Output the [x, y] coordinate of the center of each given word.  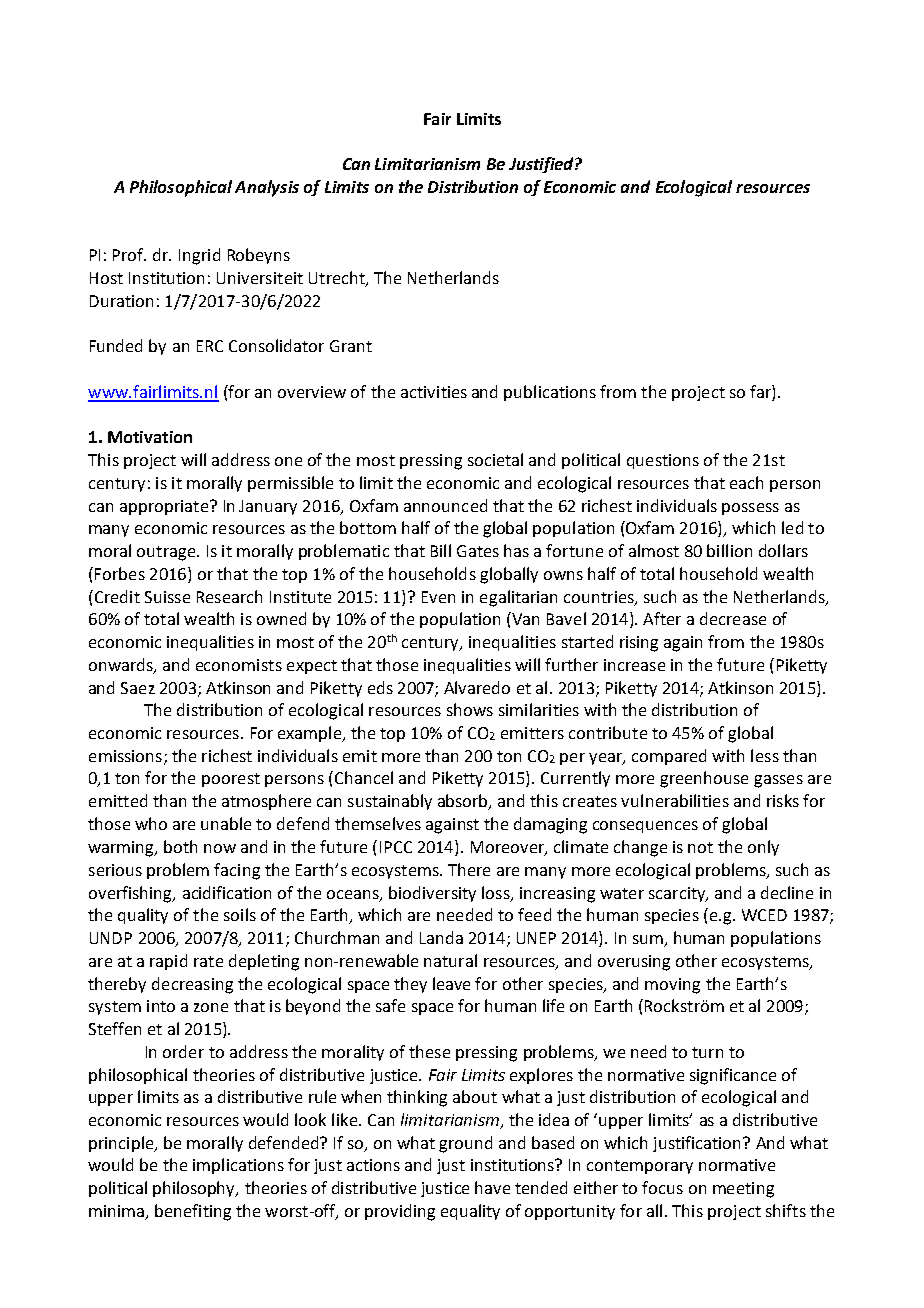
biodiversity [432, 894]
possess [750, 509]
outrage [167, 553]
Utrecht [338, 279]
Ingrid [199, 256]
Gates [478, 551]
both [180, 846]
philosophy [195, 1189]
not [700, 847]
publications [550, 393]
